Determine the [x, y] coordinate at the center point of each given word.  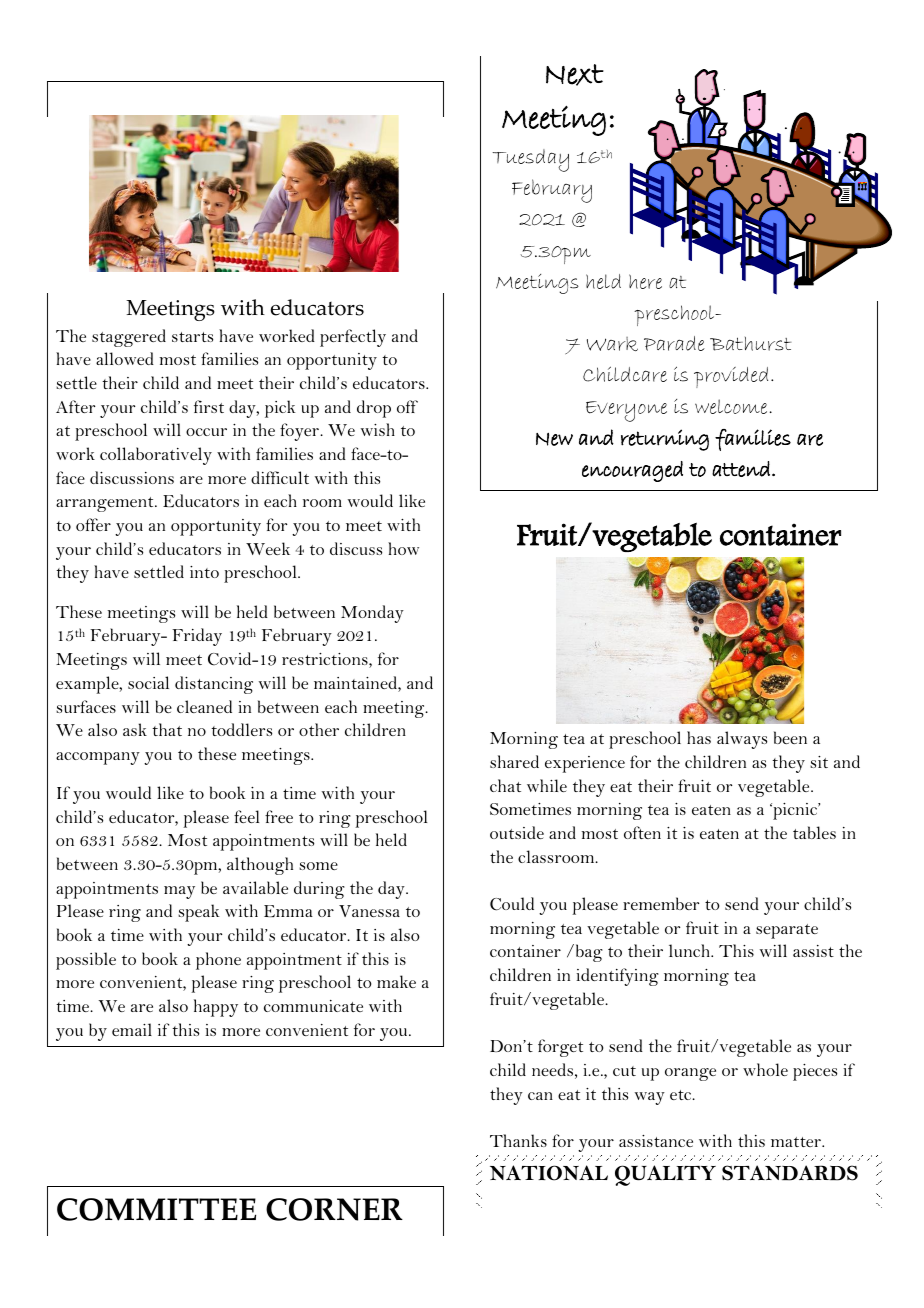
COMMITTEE [156, 1209]
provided [731, 377]
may [179, 892]
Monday [372, 614]
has [699, 737]
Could [512, 904]
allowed [125, 358]
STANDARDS [790, 1173]
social [148, 682]
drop [374, 409]
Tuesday [530, 160]
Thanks [518, 1140]
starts [192, 337]
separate [787, 931]
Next [575, 75]
